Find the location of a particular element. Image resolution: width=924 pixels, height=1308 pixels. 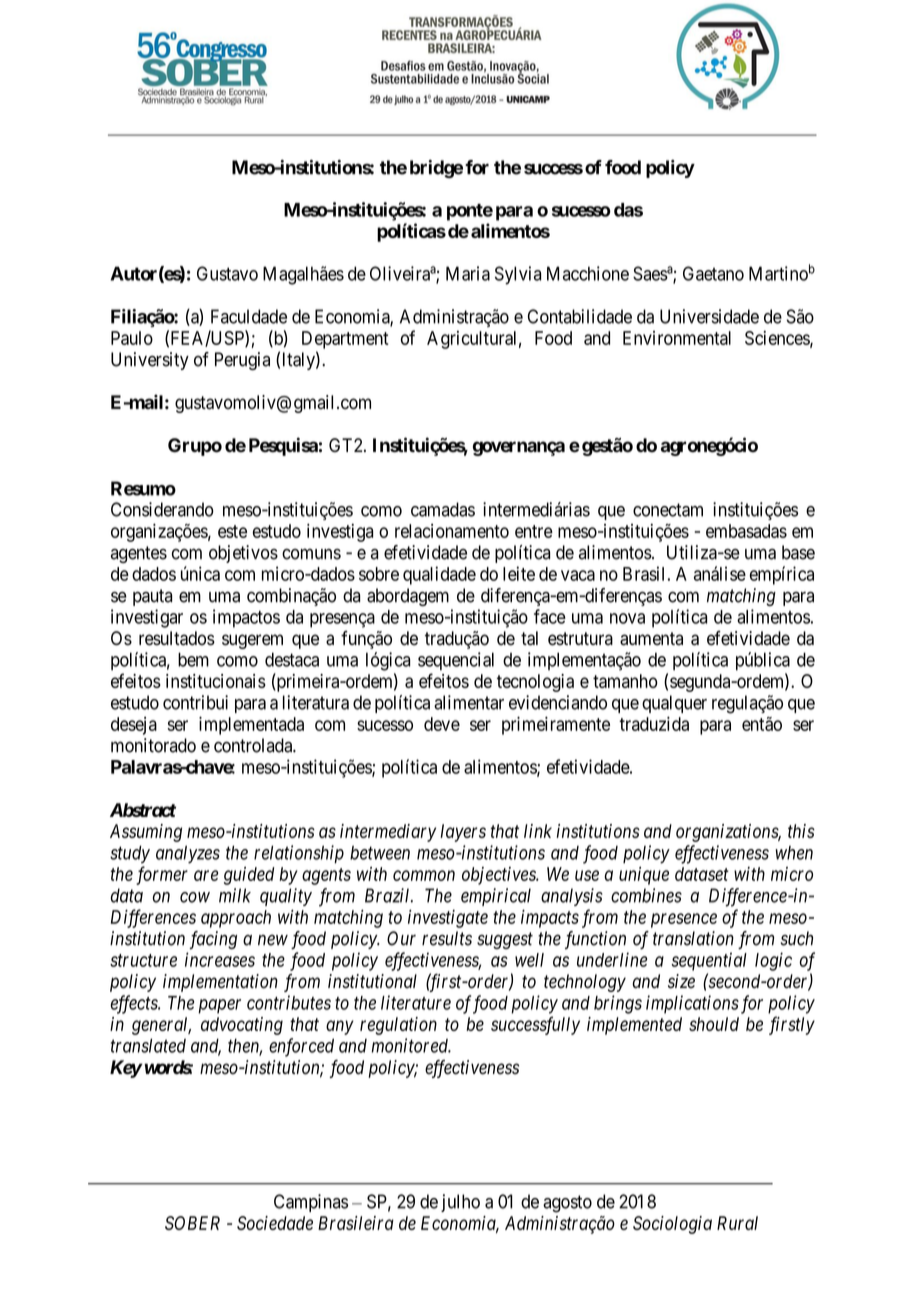

Abstract is located at coordinates (143, 810).
